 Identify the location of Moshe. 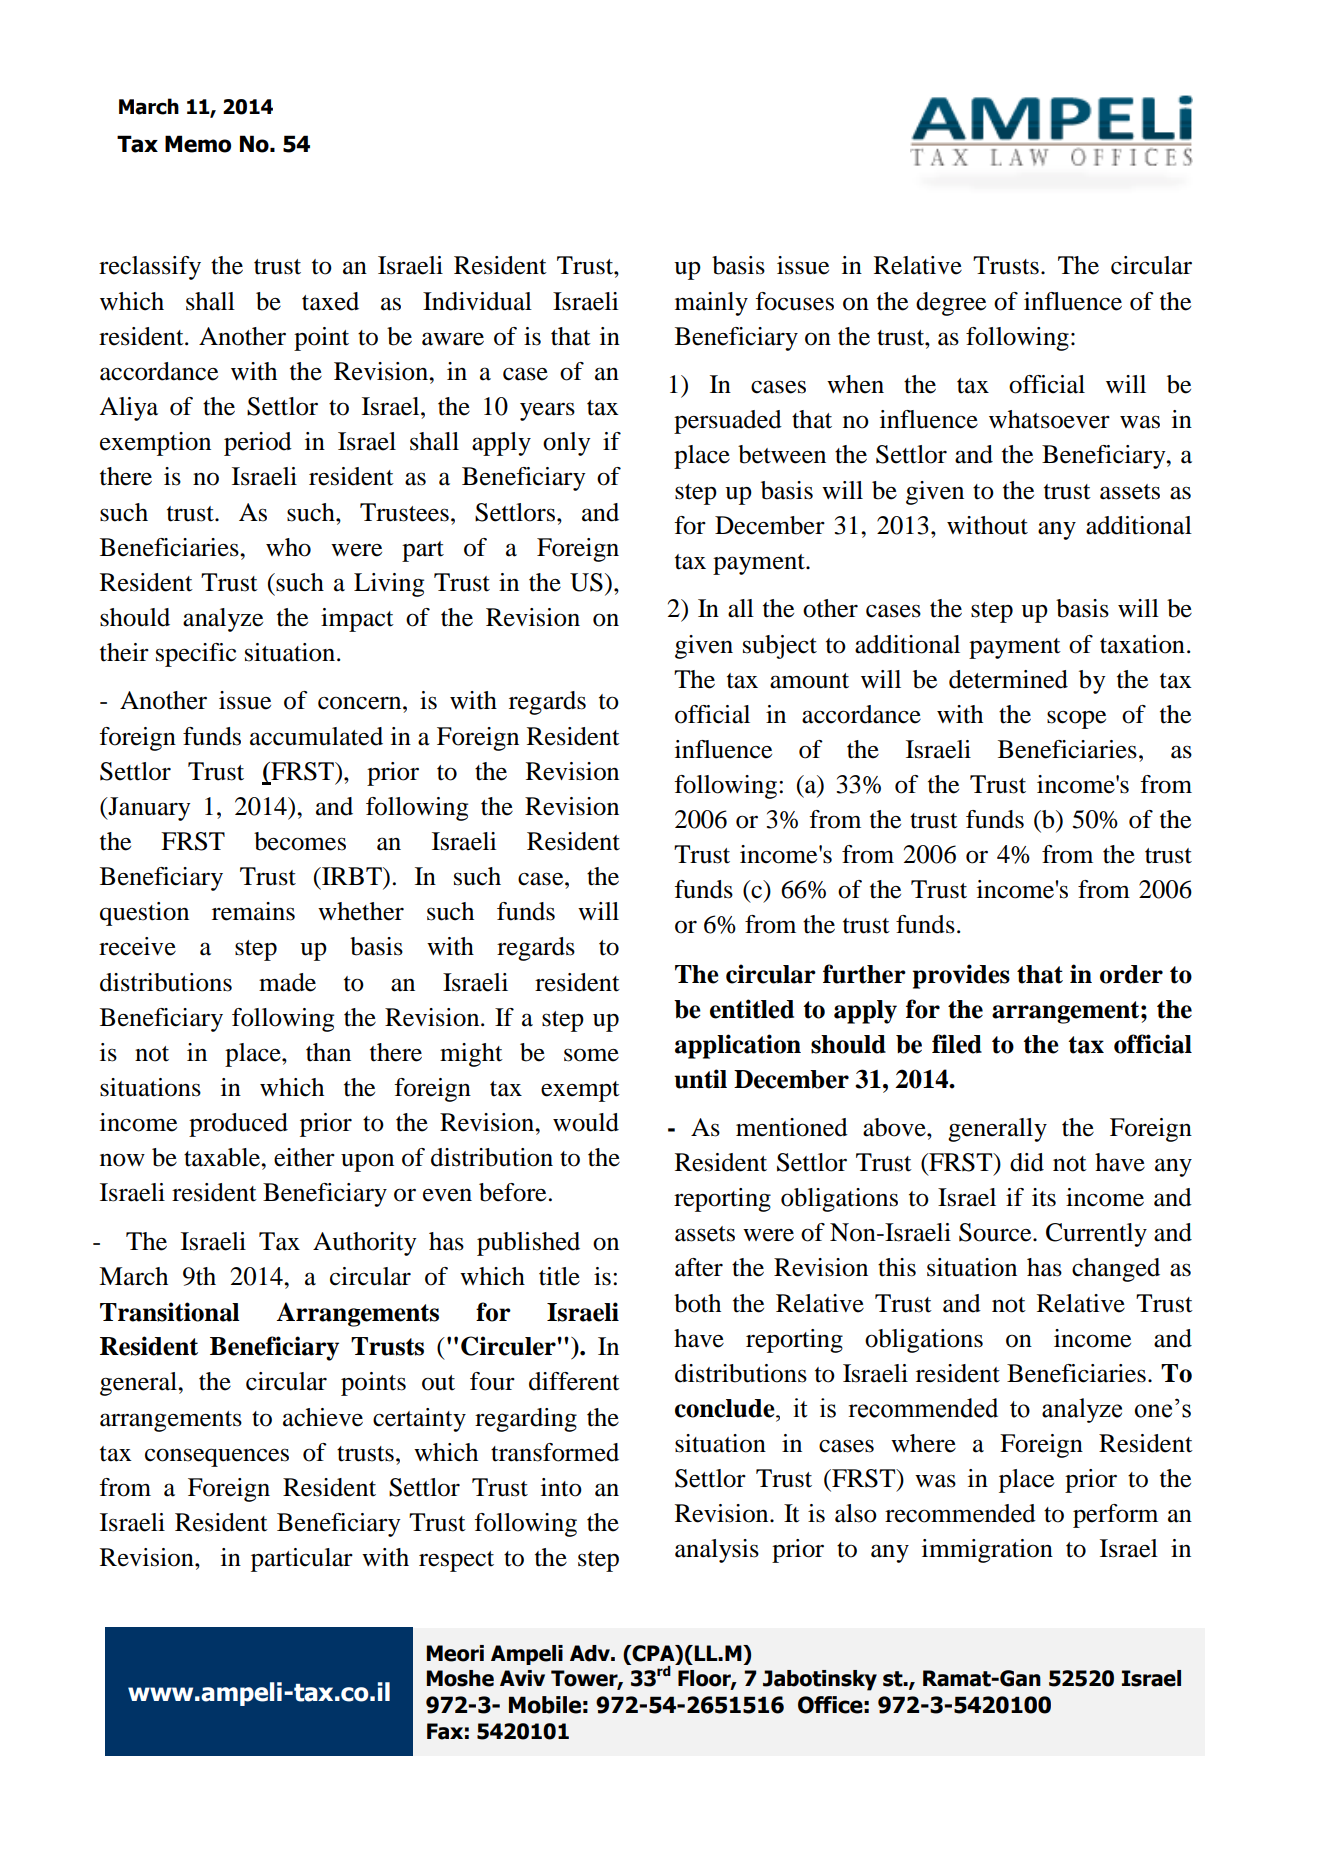
(460, 1678).
